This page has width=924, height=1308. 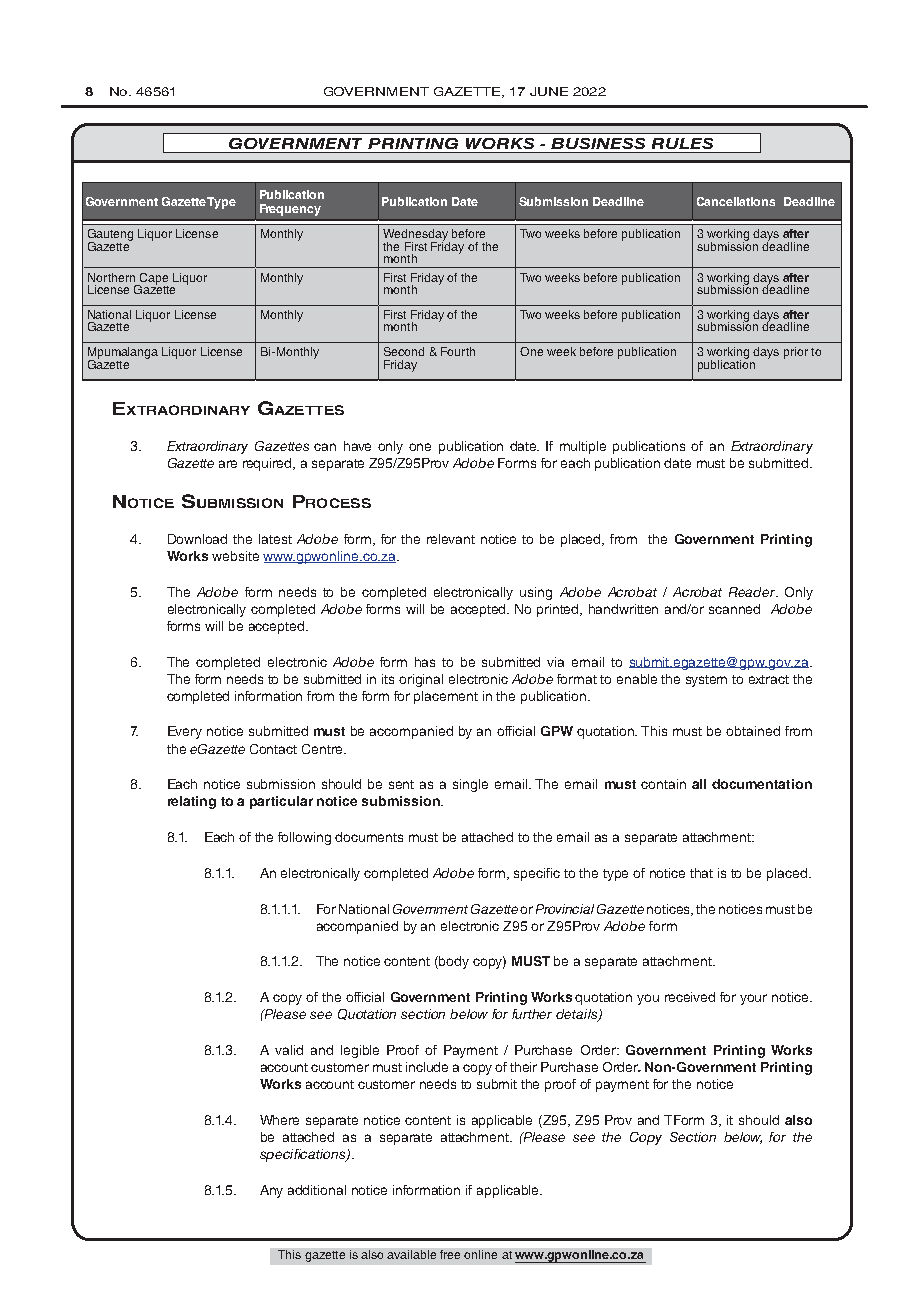 What do you see at coordinates (753, 592) in the page?
I see `Reader` at bounding box center [753, 592].
